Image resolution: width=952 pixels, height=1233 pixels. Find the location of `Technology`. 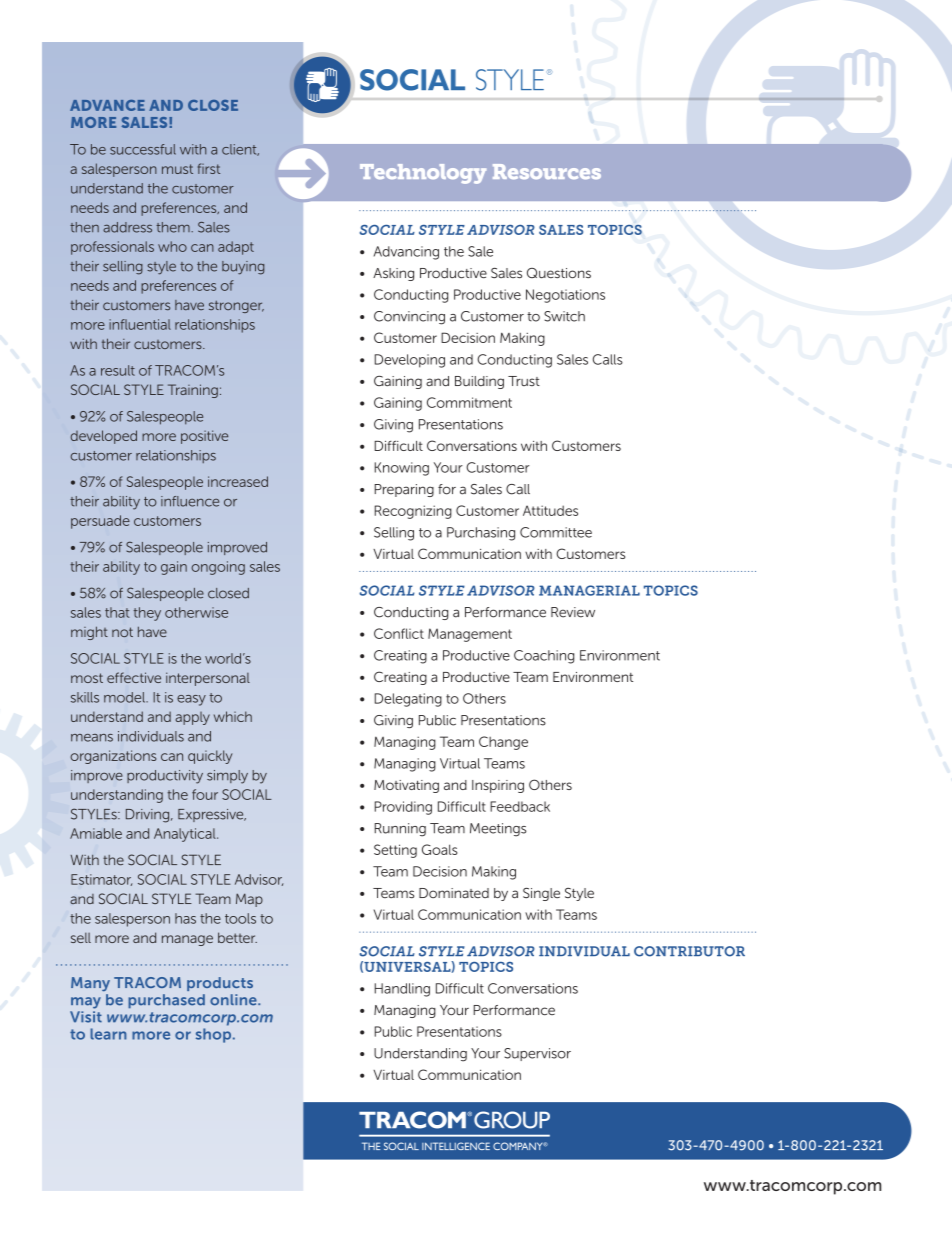

Technology is located at coordinates (423, 174).
